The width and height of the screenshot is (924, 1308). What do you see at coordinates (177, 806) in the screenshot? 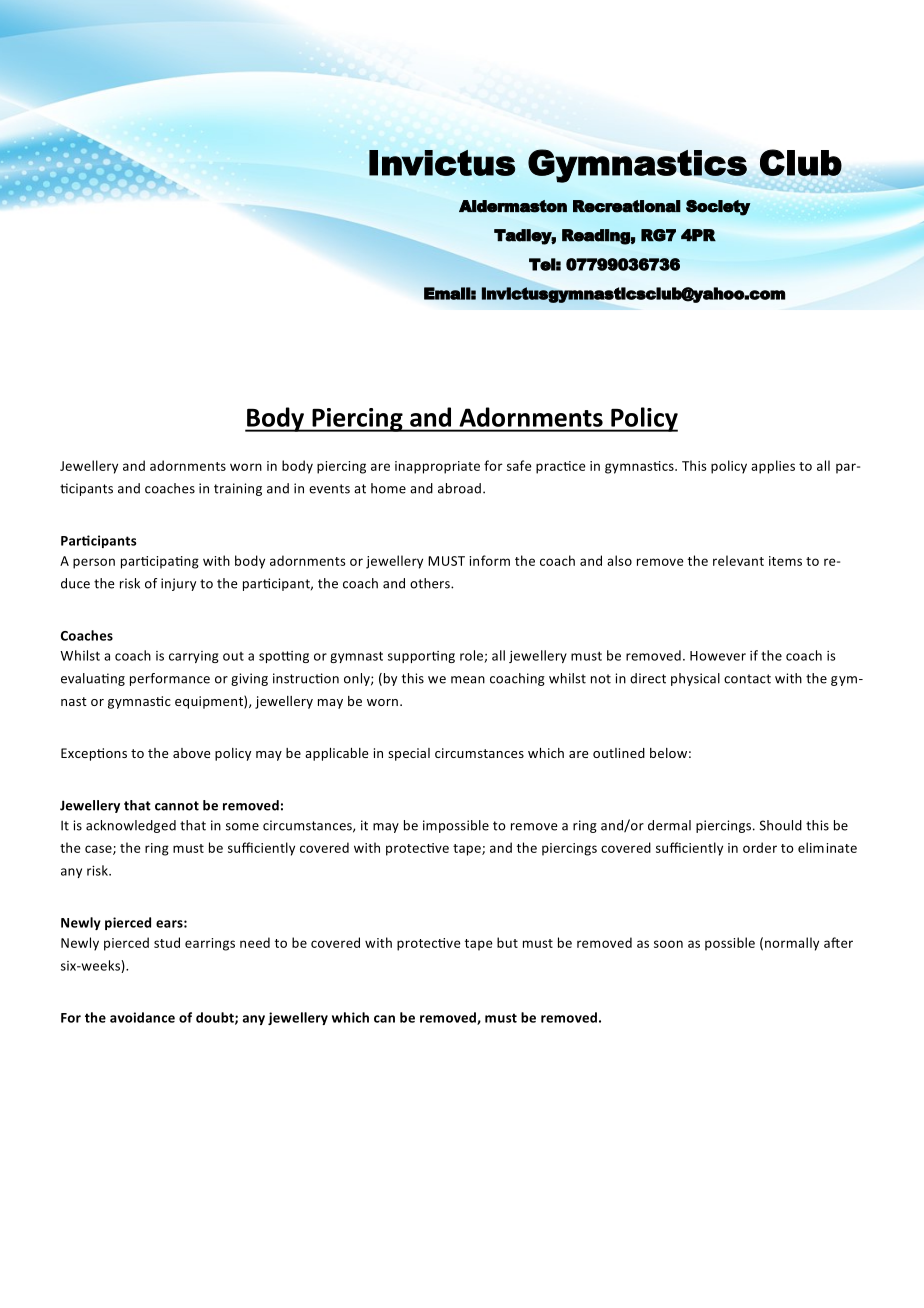
I see `cannot` at bounding box center [177, 806].
